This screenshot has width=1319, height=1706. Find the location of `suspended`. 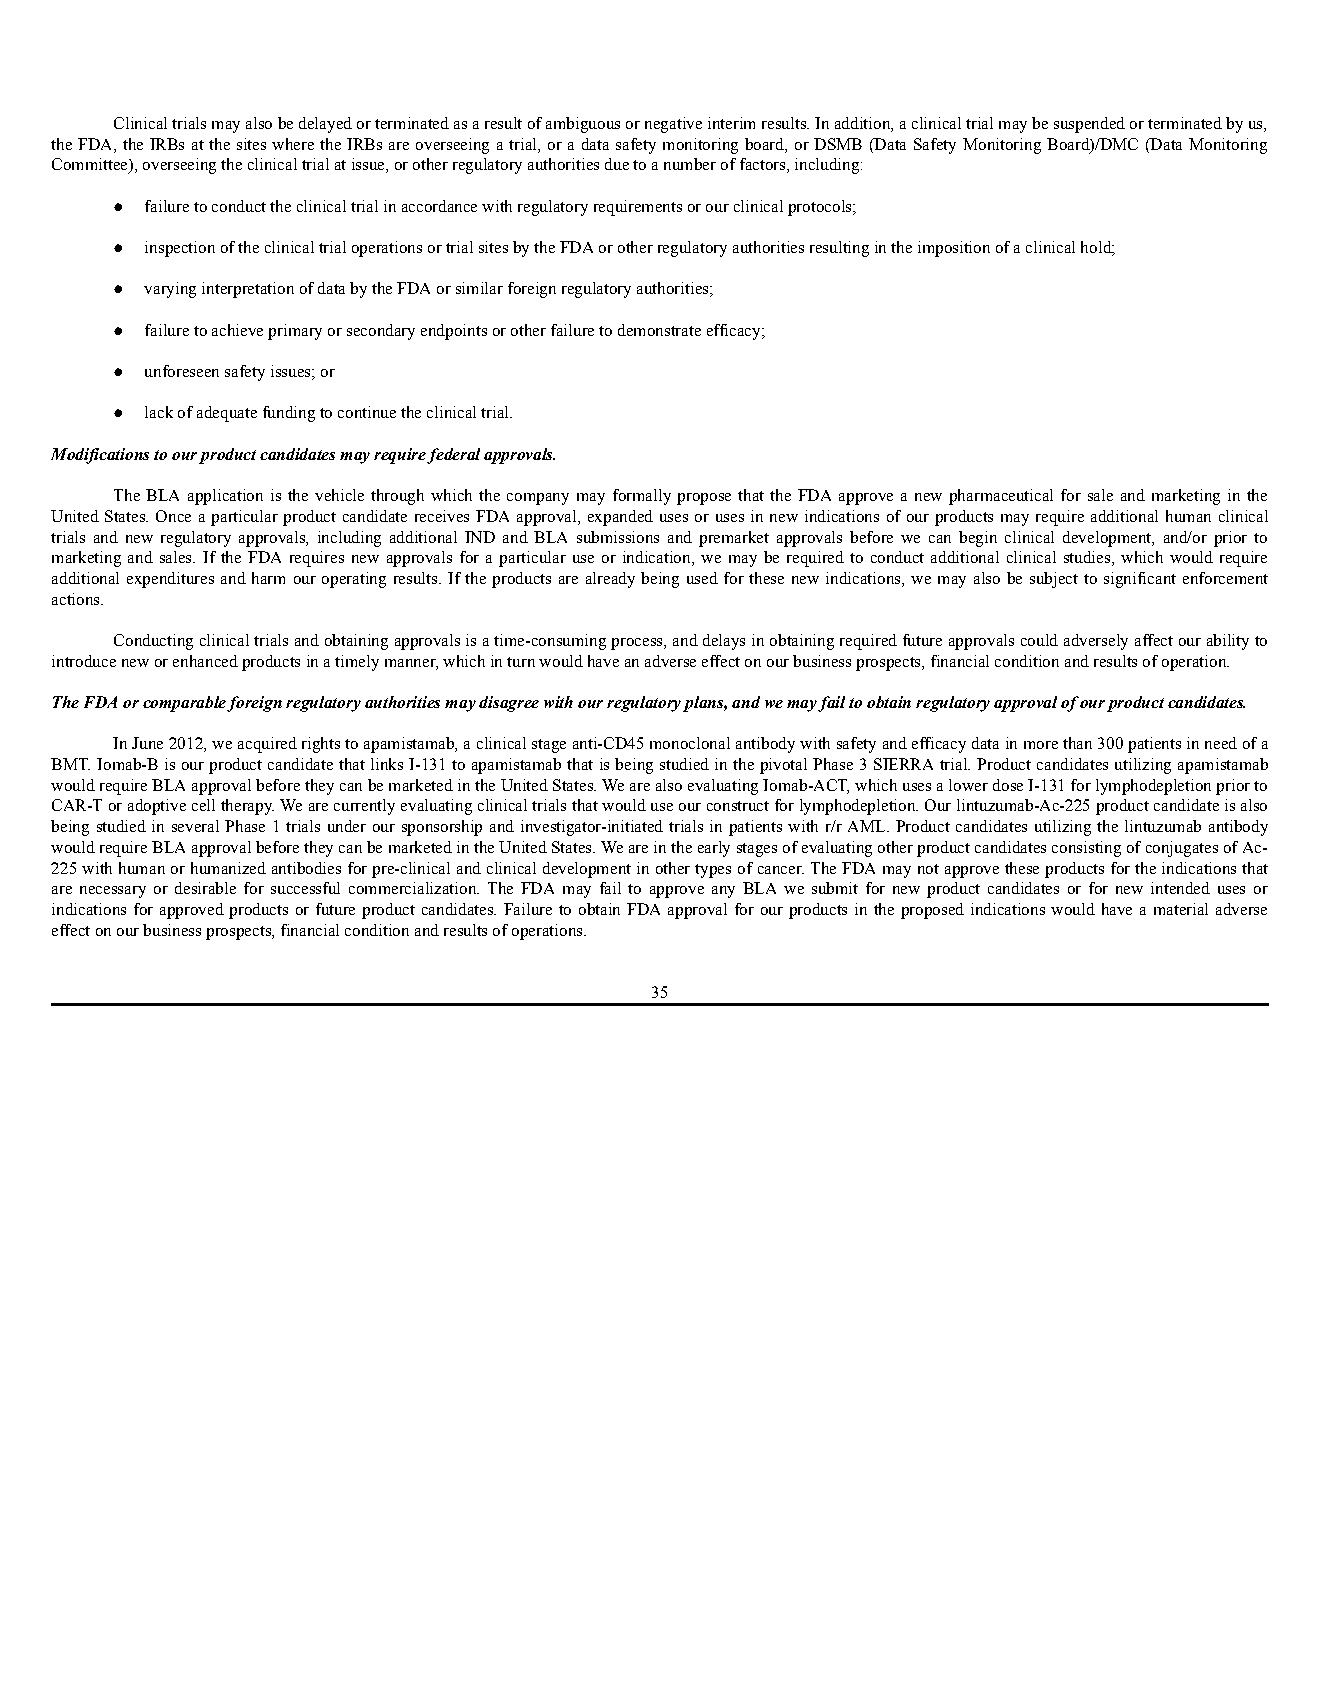

suspended is located at coordinates (1089, 125).
